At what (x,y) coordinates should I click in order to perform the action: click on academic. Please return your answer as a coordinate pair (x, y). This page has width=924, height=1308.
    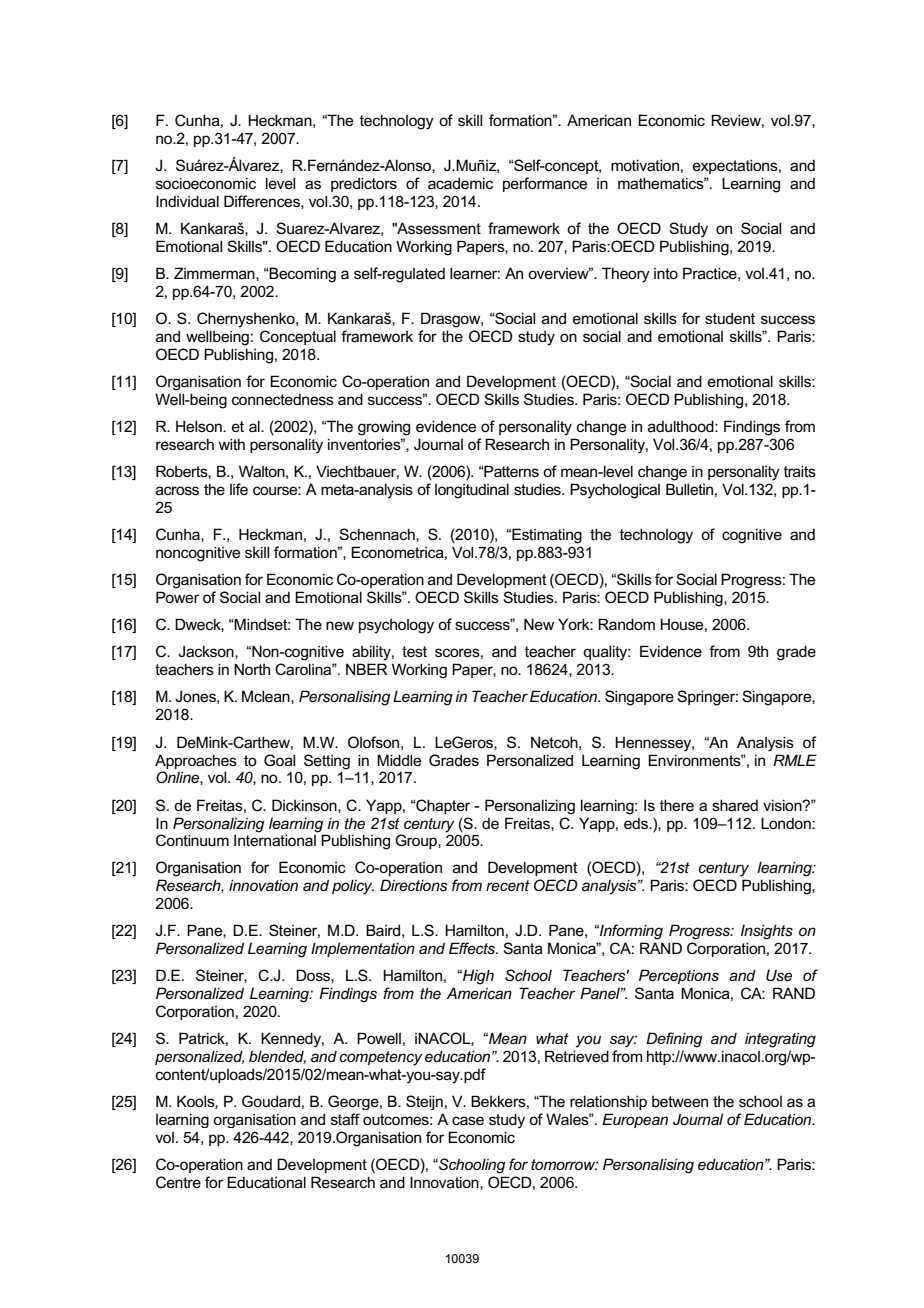
    Looking at the image, I should click on (460, 183).
